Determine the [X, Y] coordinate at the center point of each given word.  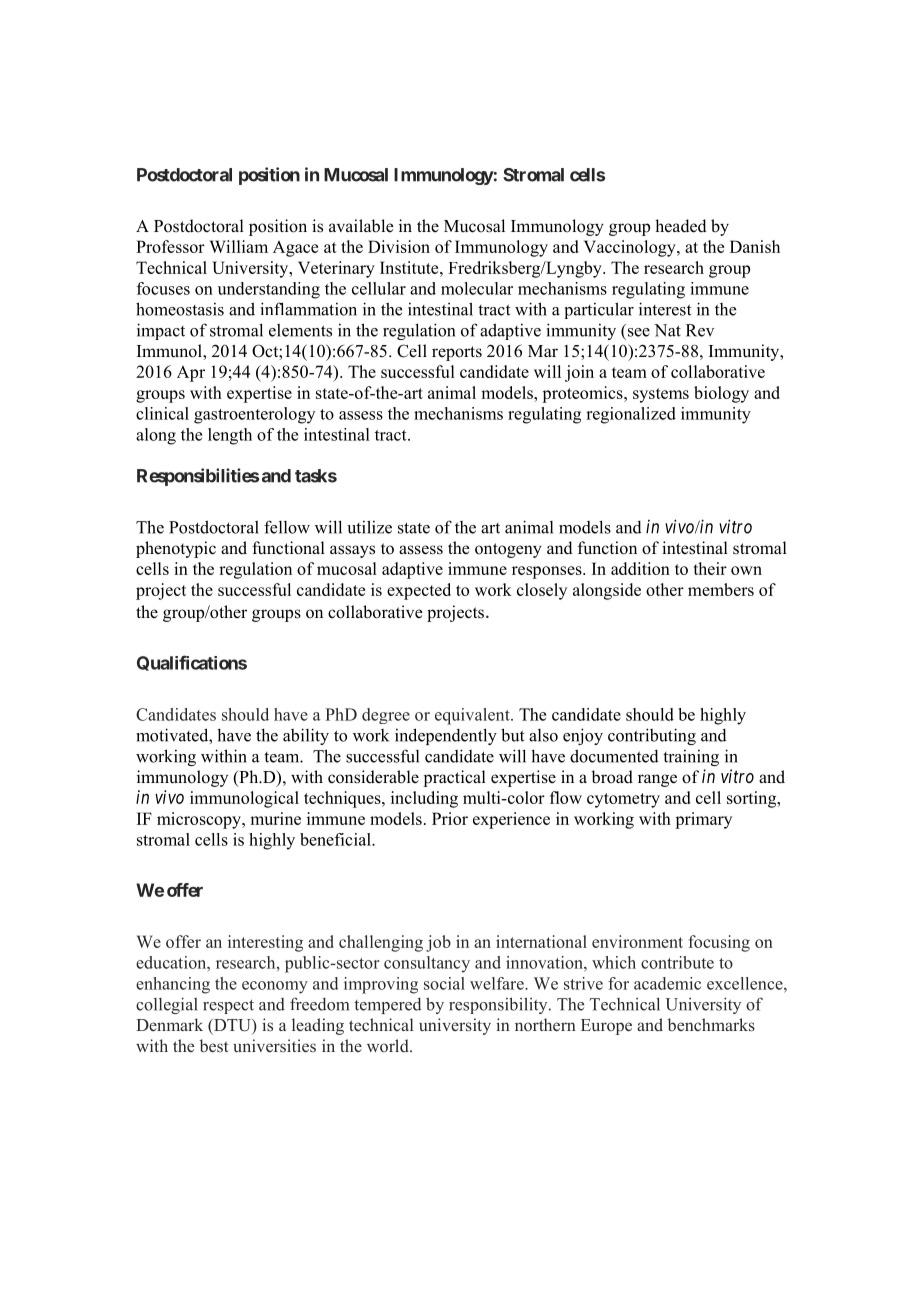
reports [457, 353]
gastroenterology [254, 415]
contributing [652, 736]
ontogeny [508, 550]
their [710, 568]
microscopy [200, 820]
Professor [170, 246]
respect [228, 1007]
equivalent [473, 716]
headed [681, 226]
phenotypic [176, 549]
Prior [450, 818]
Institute [410, 267]
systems [661, 395]
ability [306, 736]
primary [703, 820]
